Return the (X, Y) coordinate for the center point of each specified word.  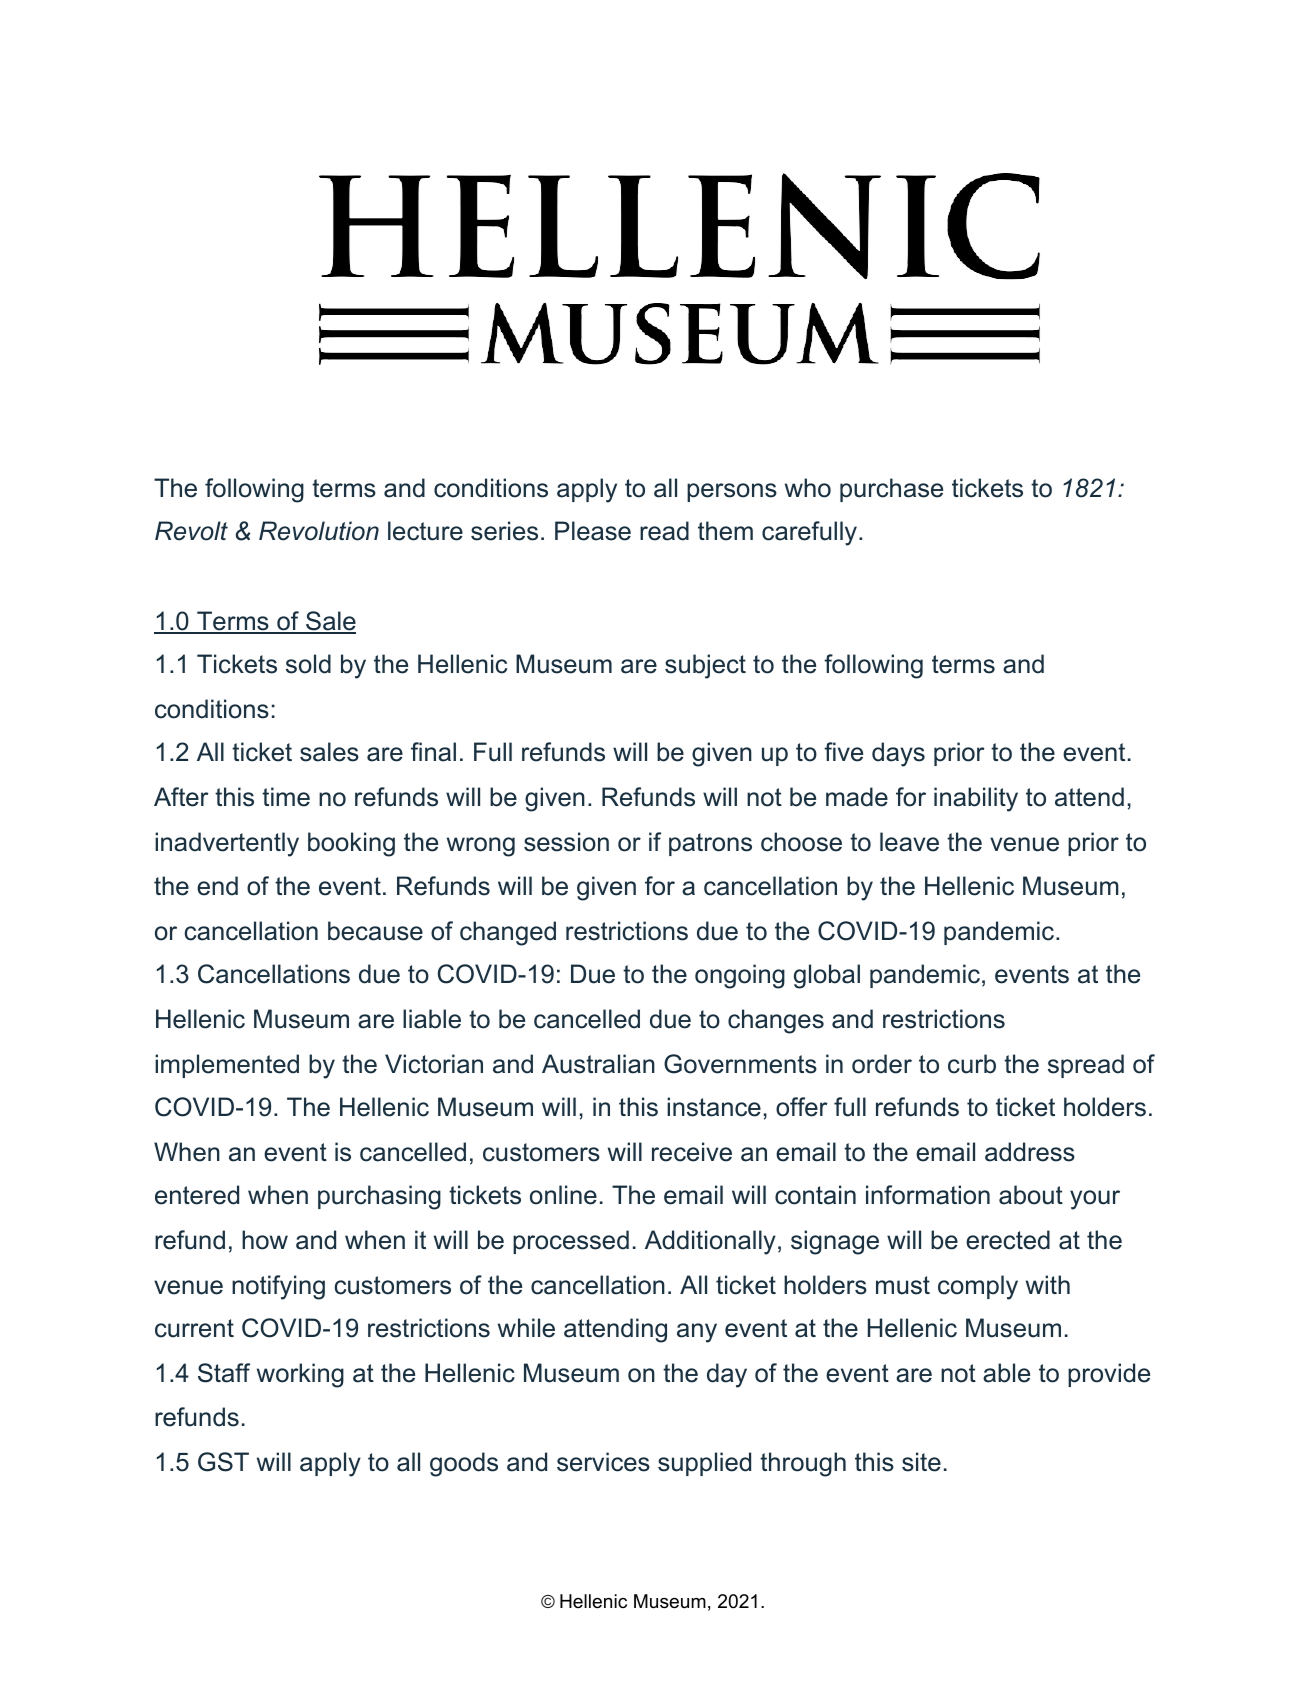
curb (972, 1064)
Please (593, 531)
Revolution (319, 531)
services (603, 1462)
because (375, 931)
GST (223, 1462)
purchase (891, 490)
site (921, 1462)
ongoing (740, 976)
